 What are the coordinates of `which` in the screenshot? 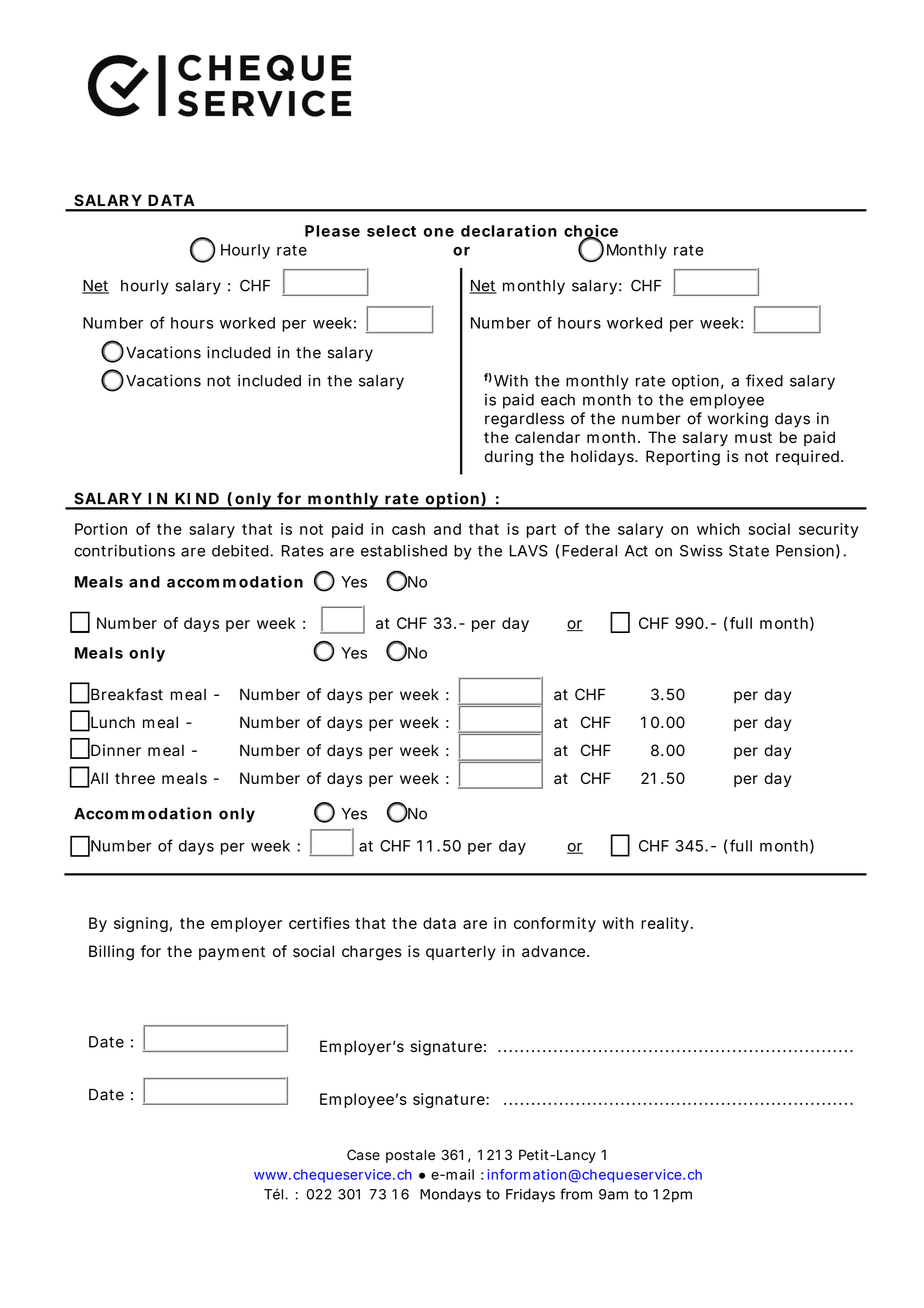 It's located at (718, 529).
